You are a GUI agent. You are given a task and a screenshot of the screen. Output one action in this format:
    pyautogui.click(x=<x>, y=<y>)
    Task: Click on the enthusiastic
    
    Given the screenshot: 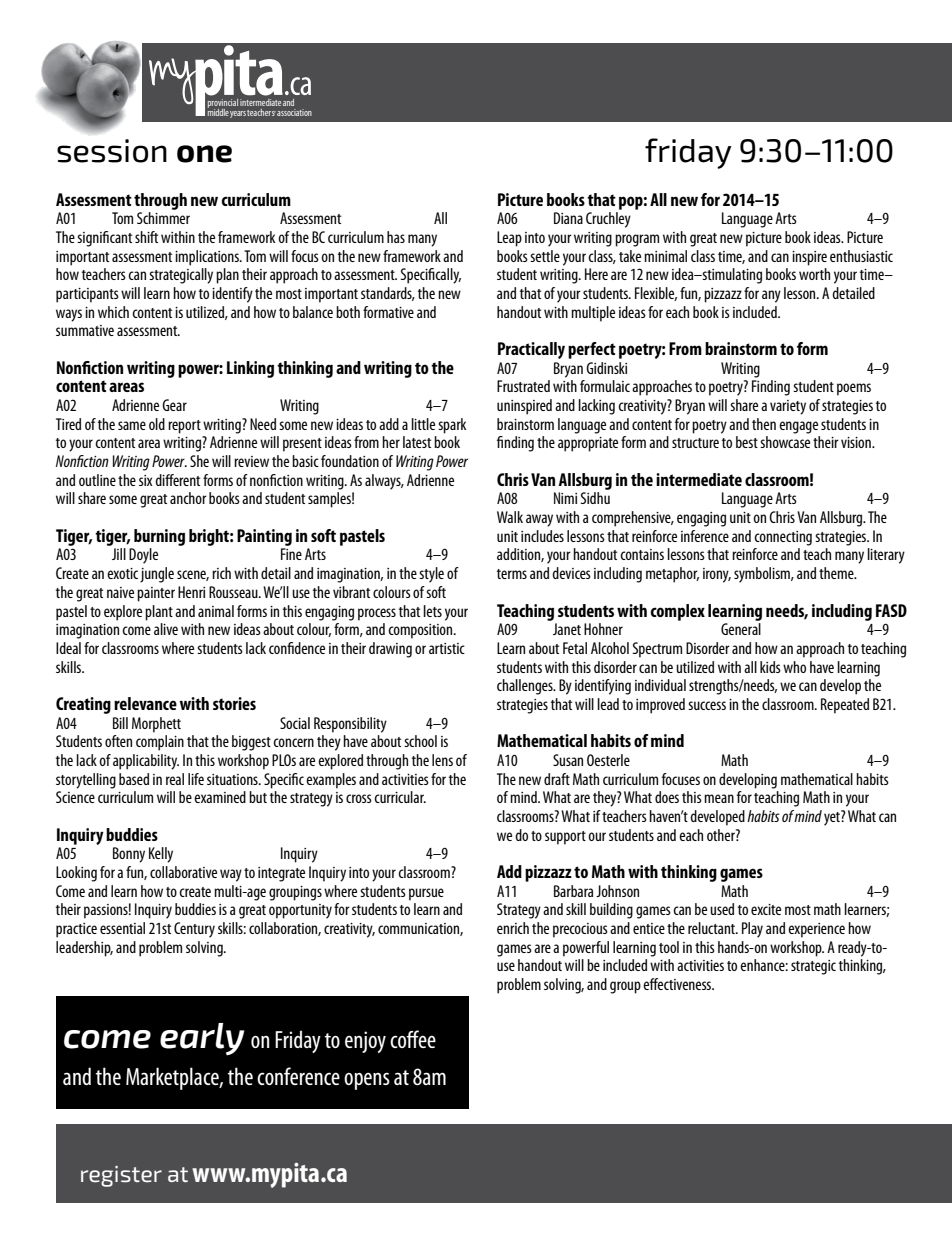 What is the action you would take?
    pyautogui.click(x=861, y=256)
